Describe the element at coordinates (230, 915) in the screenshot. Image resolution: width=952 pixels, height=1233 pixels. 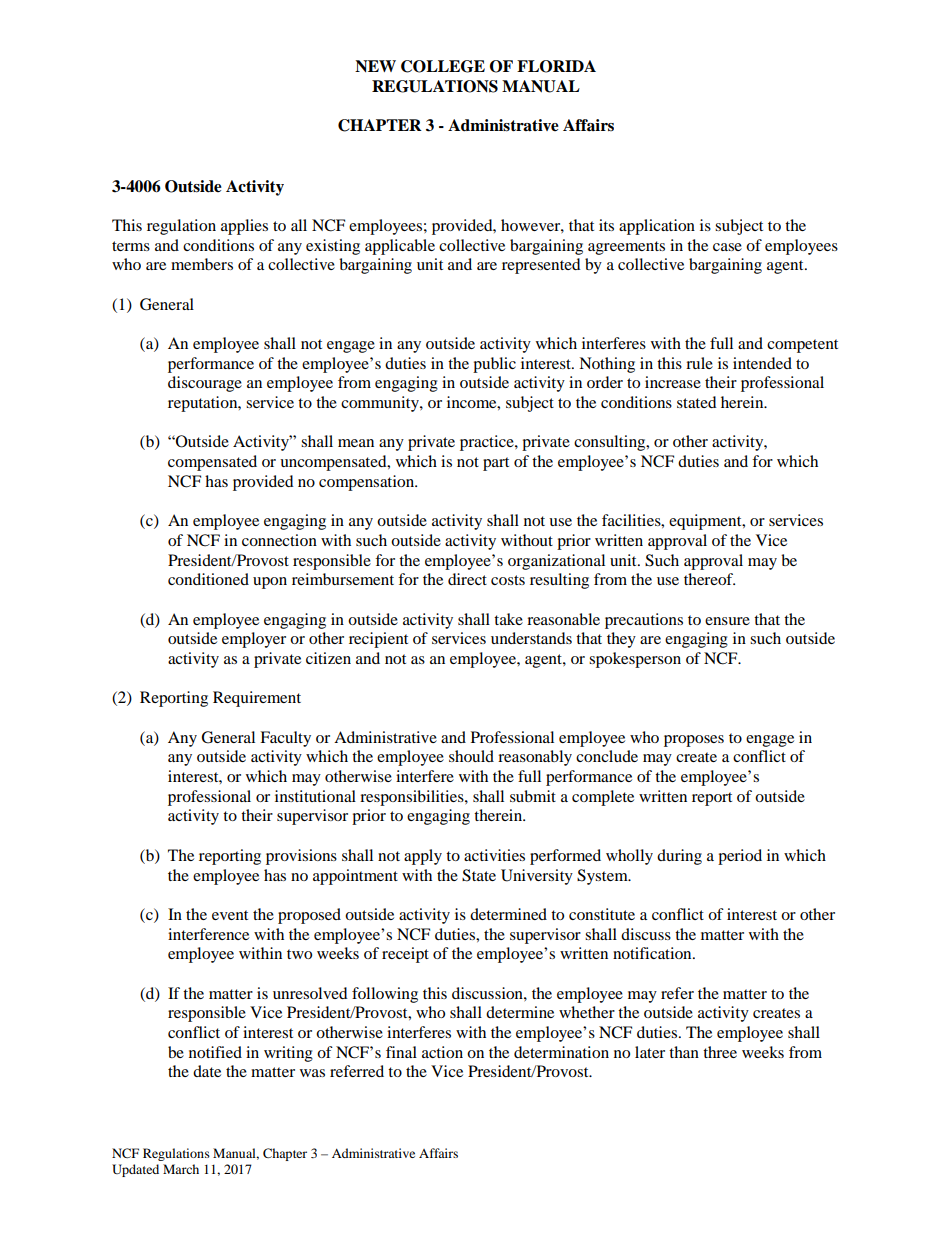
I see `event` at that location.
